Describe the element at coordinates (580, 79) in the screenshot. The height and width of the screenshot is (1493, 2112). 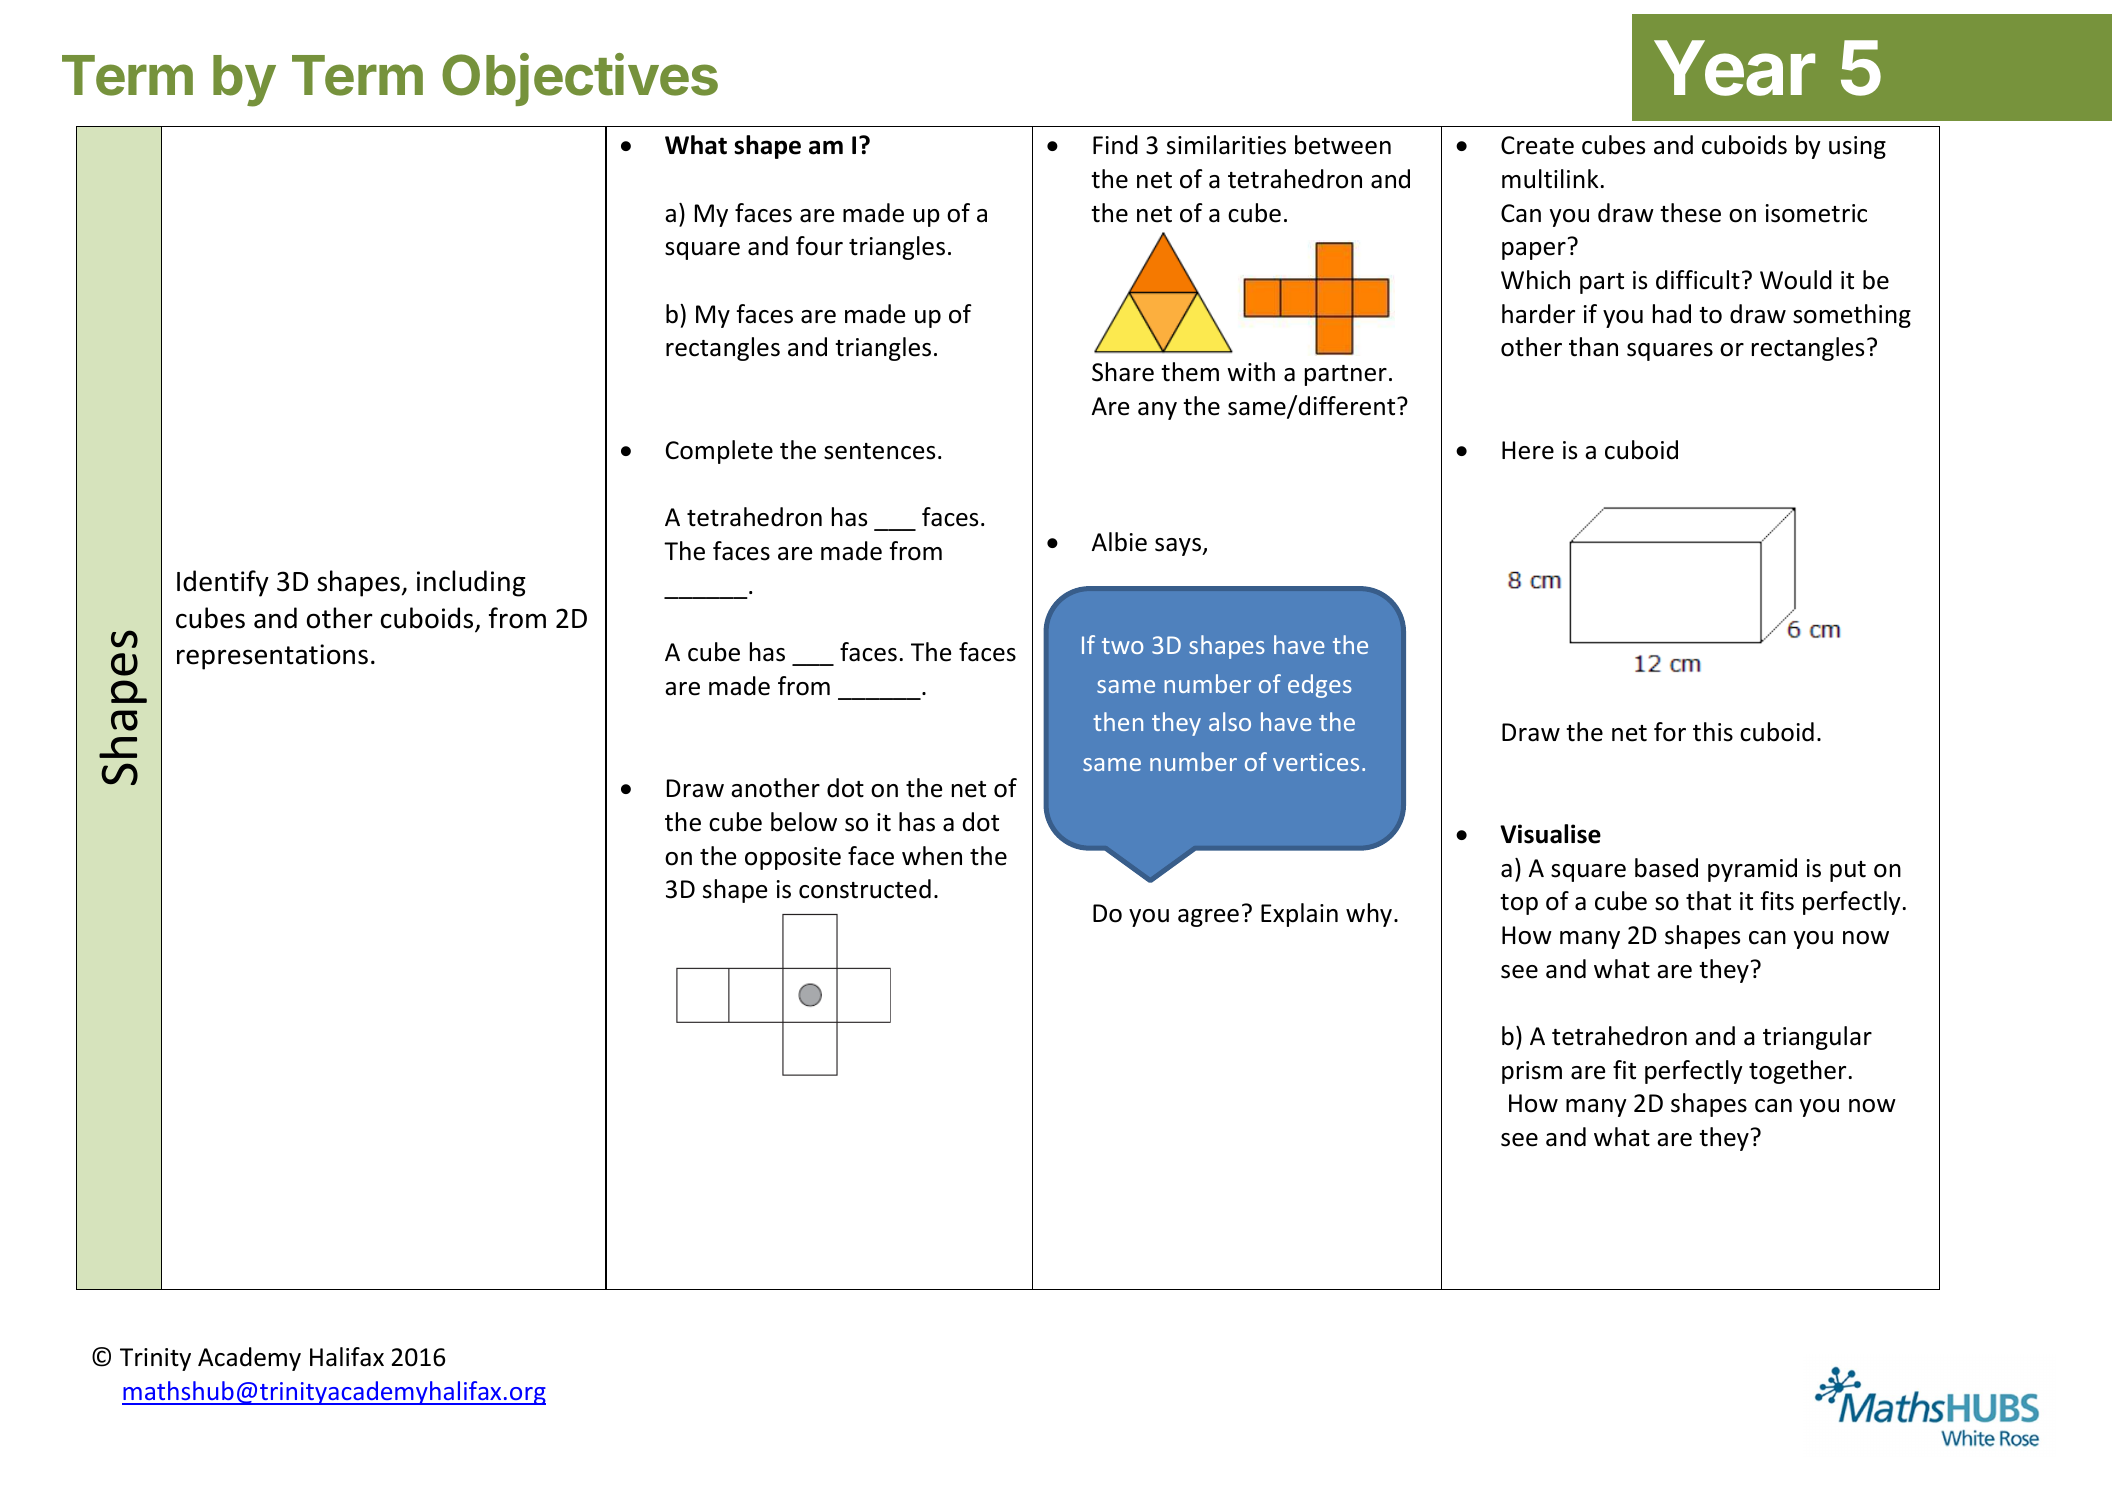
I see `Objectives` at that location.
